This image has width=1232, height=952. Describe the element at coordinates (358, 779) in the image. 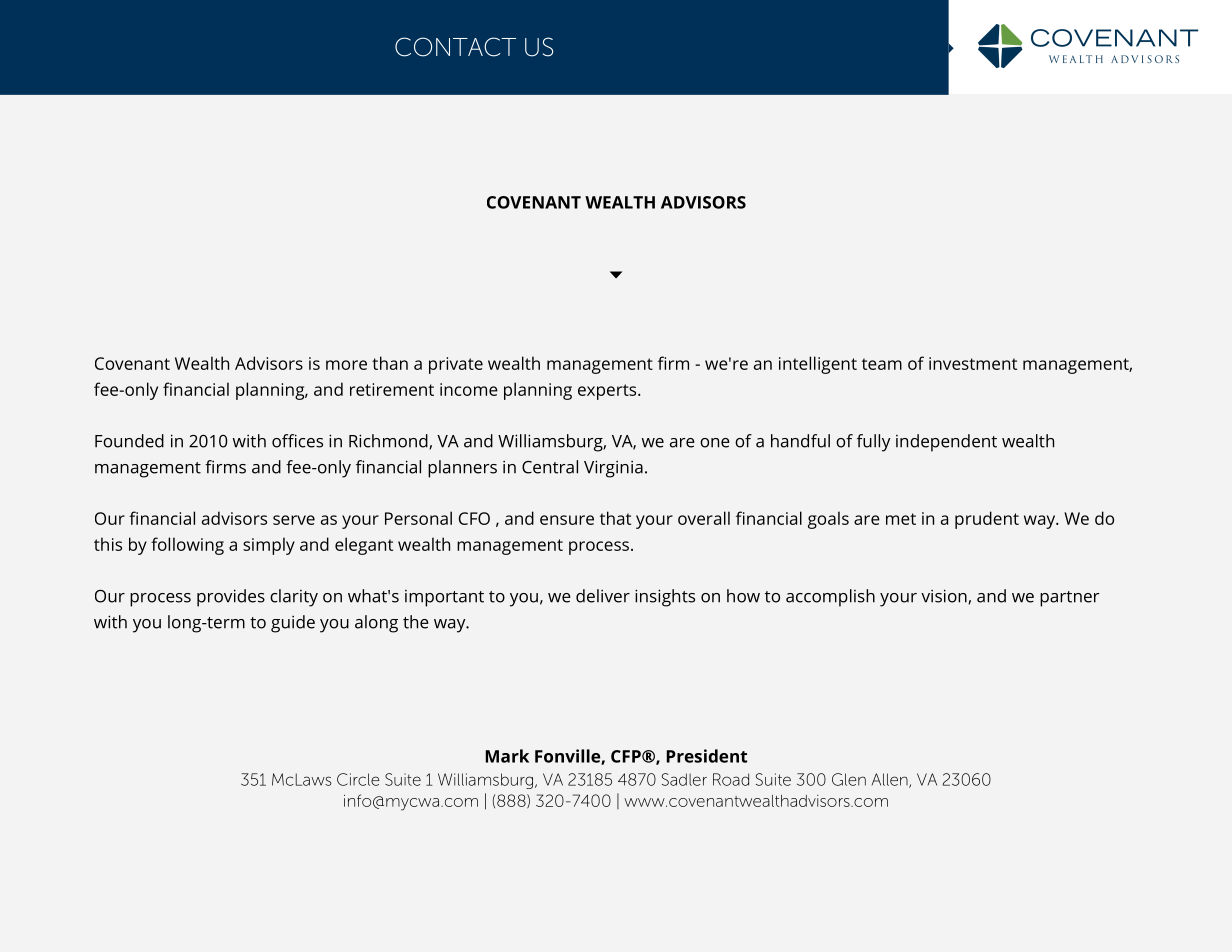

I see `Circle` at that location.
